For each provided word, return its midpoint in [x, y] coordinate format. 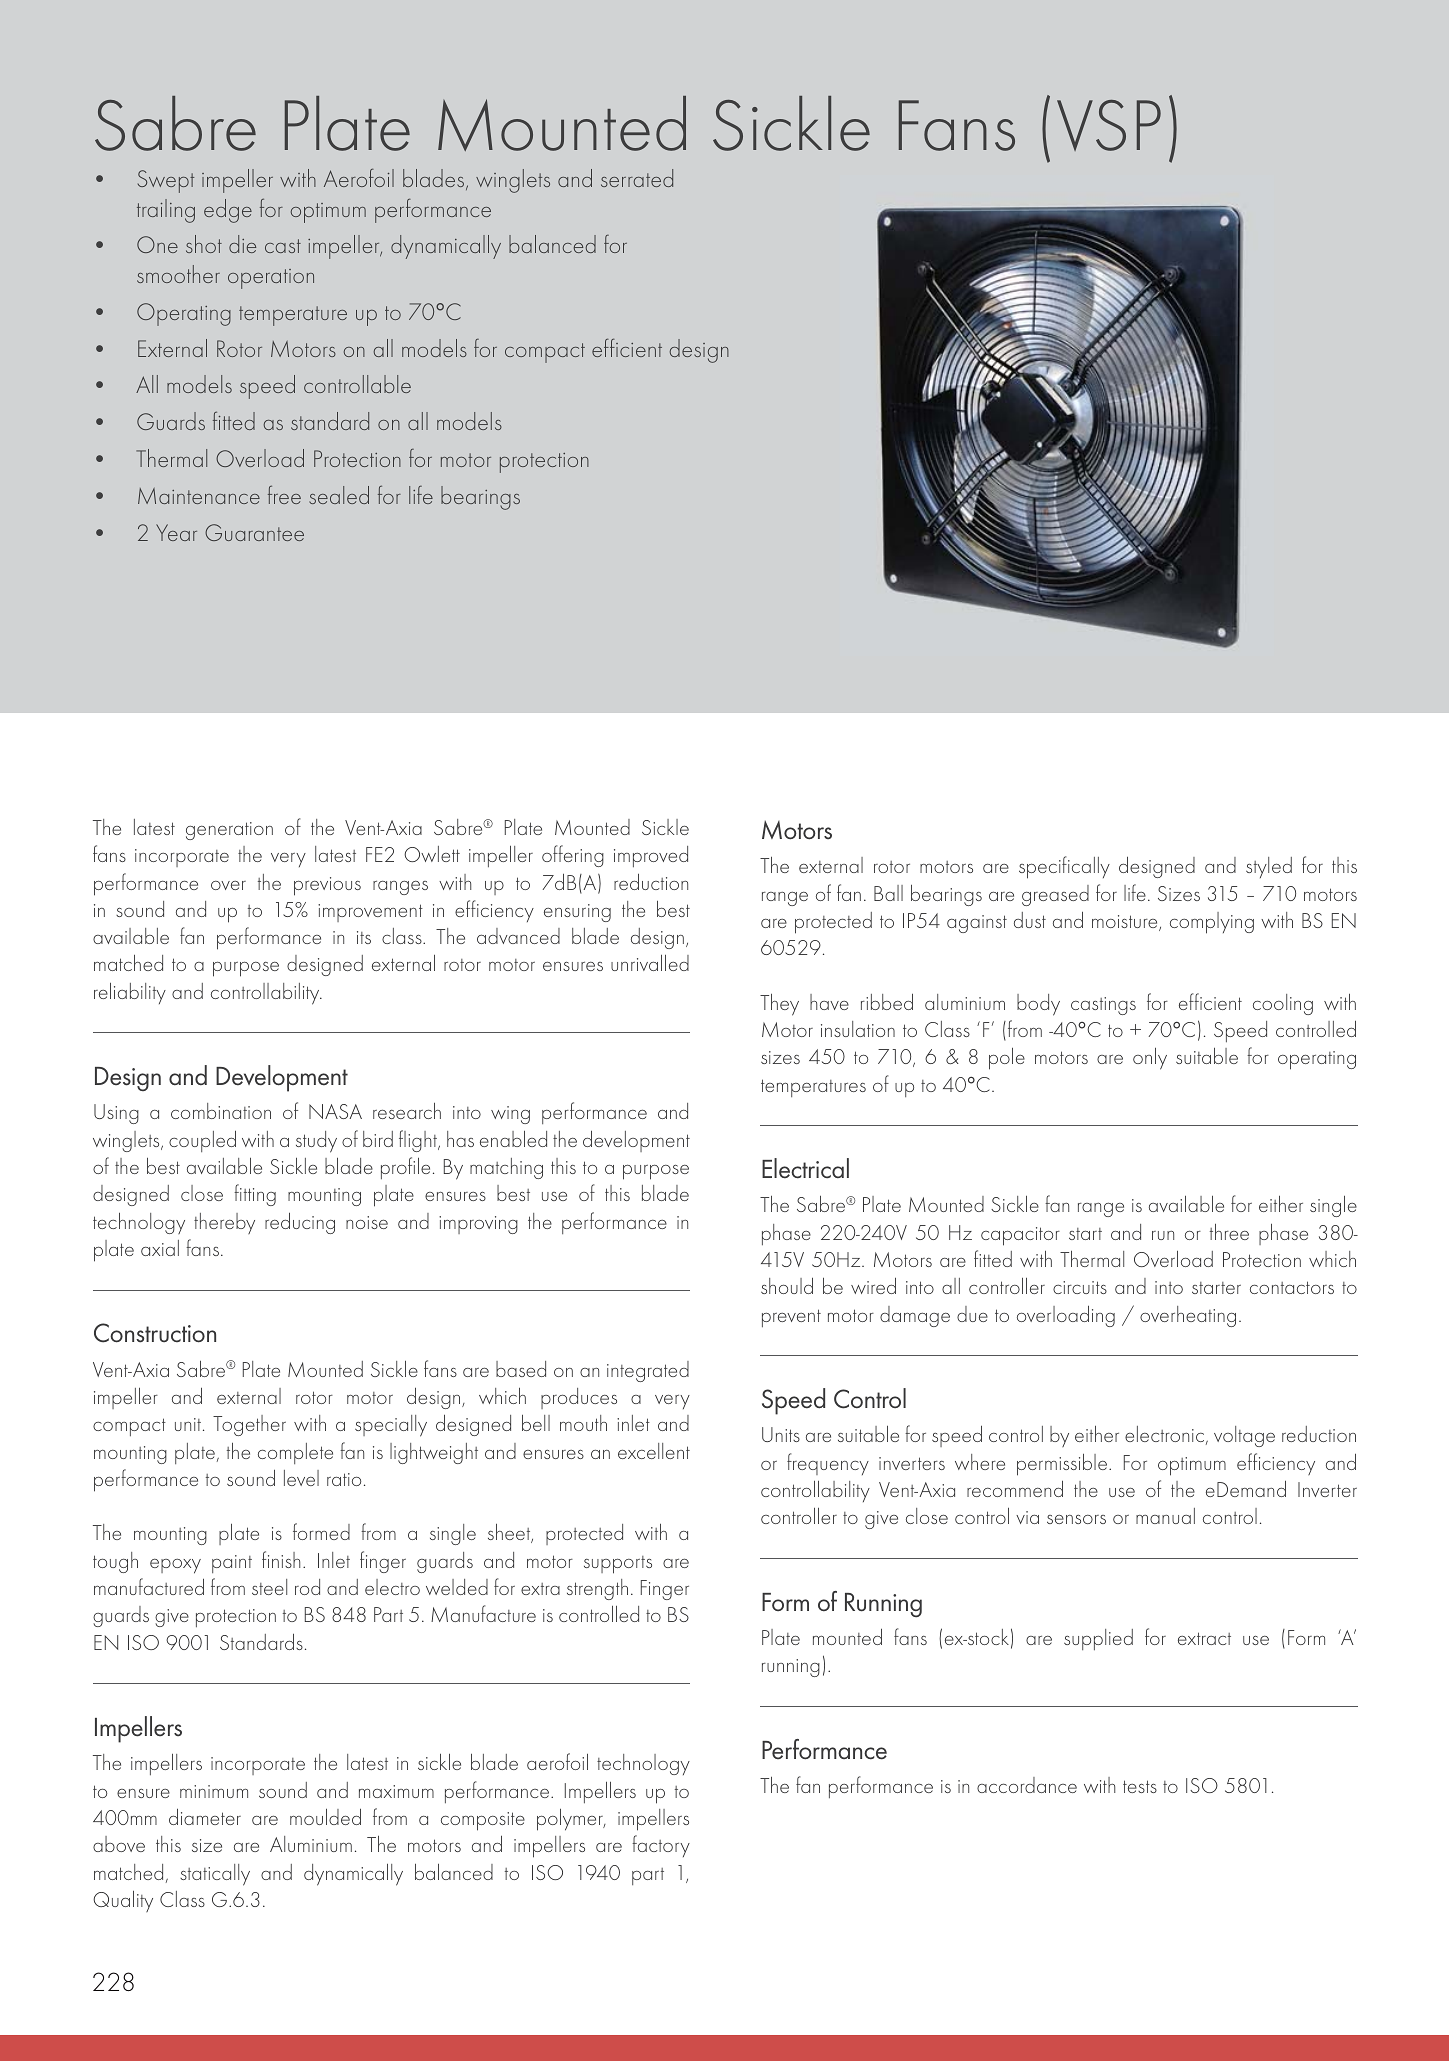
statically [215, 1875]
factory [661, 1846]
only [1150, 1059]
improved [651, 856]
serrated [637, 178]
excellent [654, 1451]
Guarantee [254, 532]
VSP [1109, 125]
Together [249, 1425]
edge [228, 211]
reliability [130, 993]
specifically [1064, 867]
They [779, 1005]
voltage [1244, 1436]
